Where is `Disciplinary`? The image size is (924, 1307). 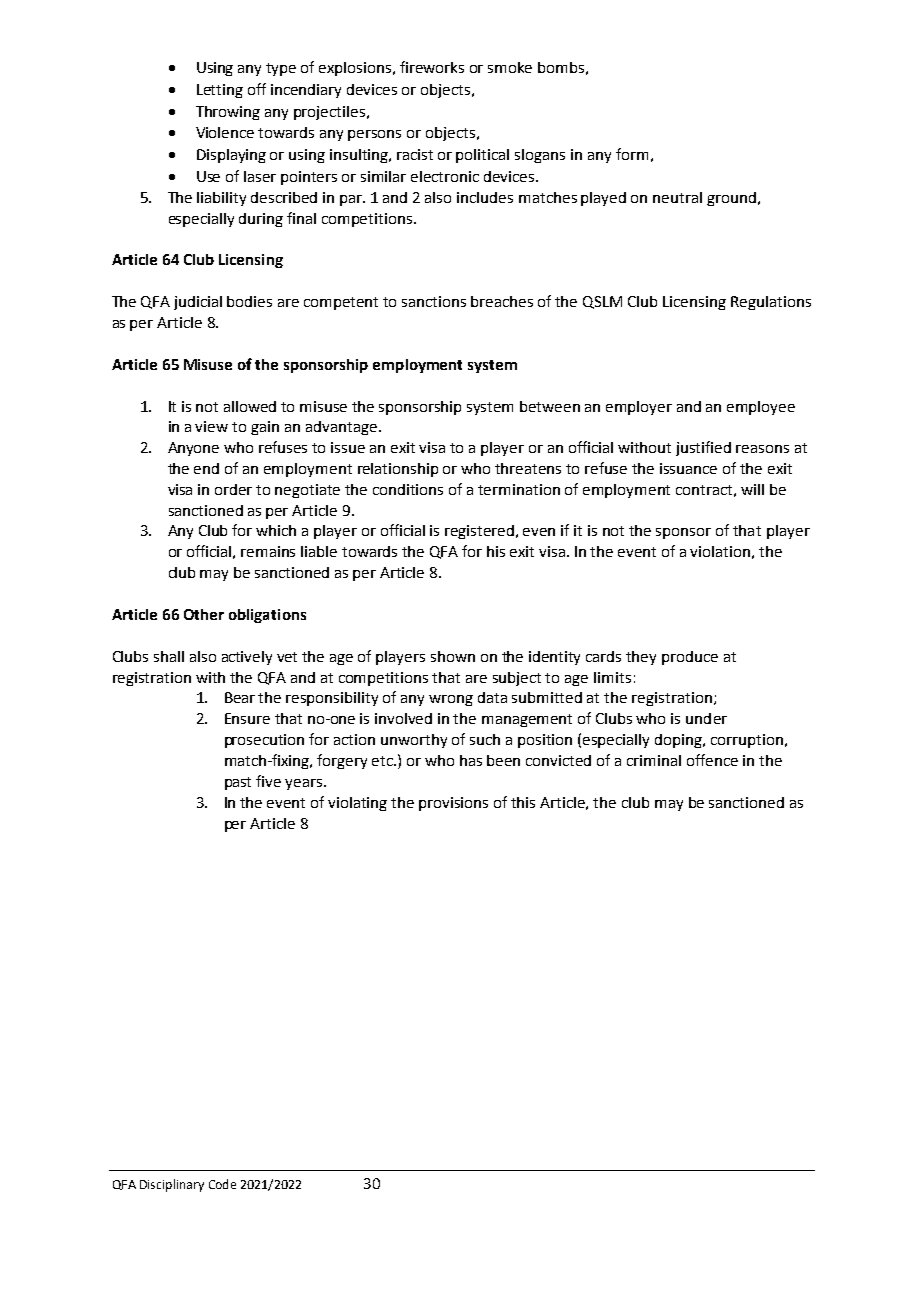 Disciplinary is located at coordinates (172, 1185).
